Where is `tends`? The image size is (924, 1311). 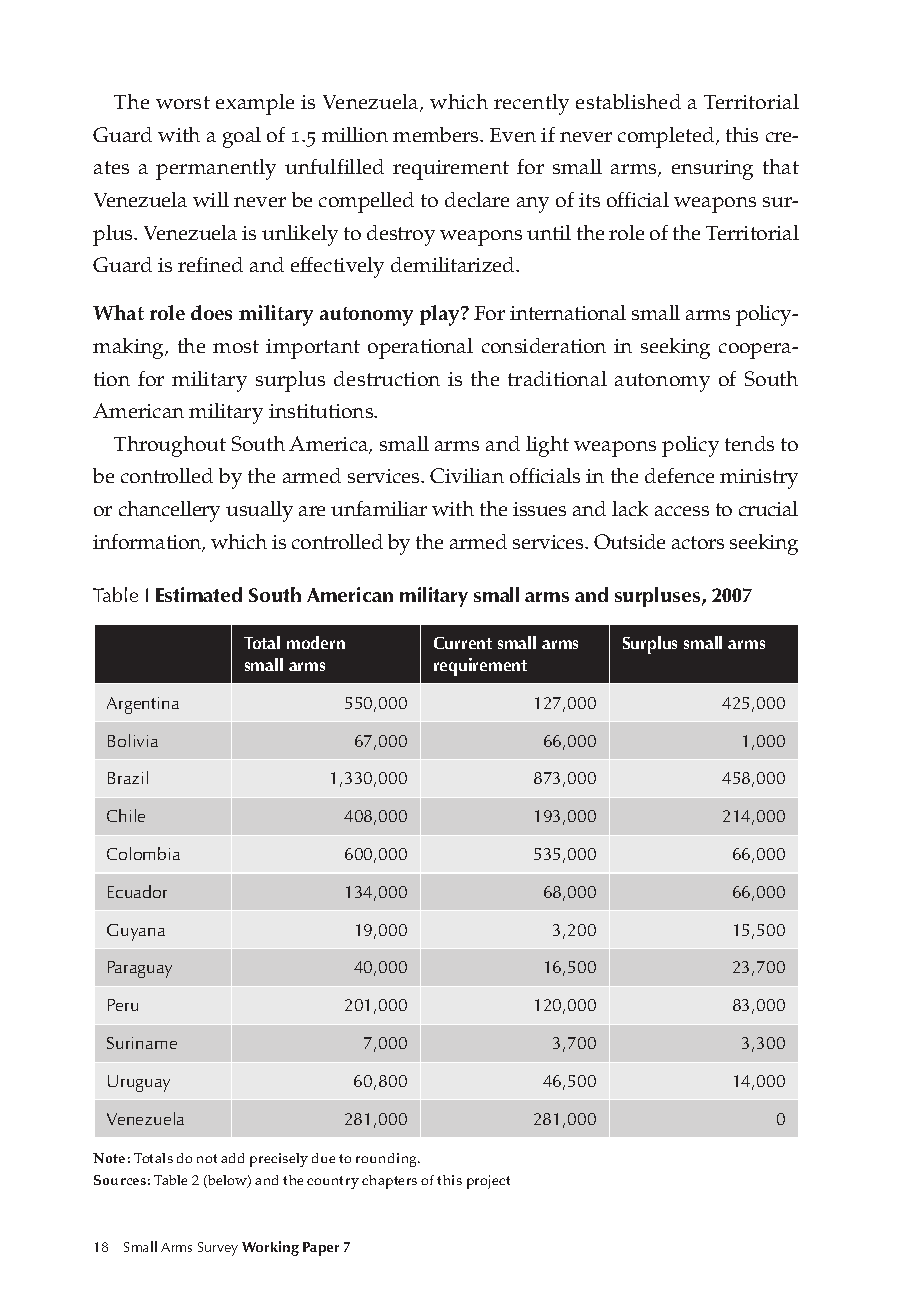
tends is located at coordinates (749, 443).
